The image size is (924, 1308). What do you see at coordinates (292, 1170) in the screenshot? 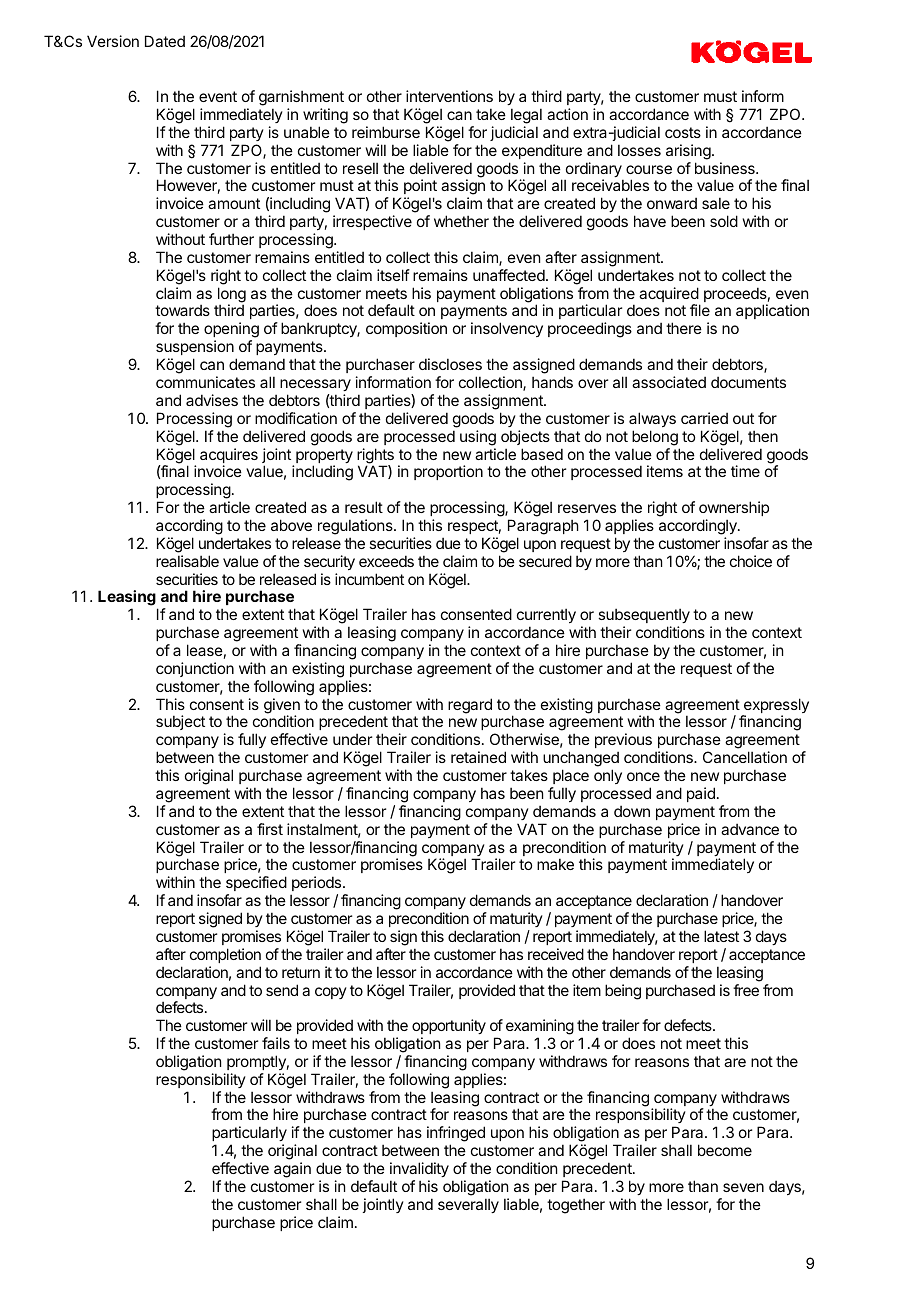
I see `again` at bounding box center [292, 1170].
